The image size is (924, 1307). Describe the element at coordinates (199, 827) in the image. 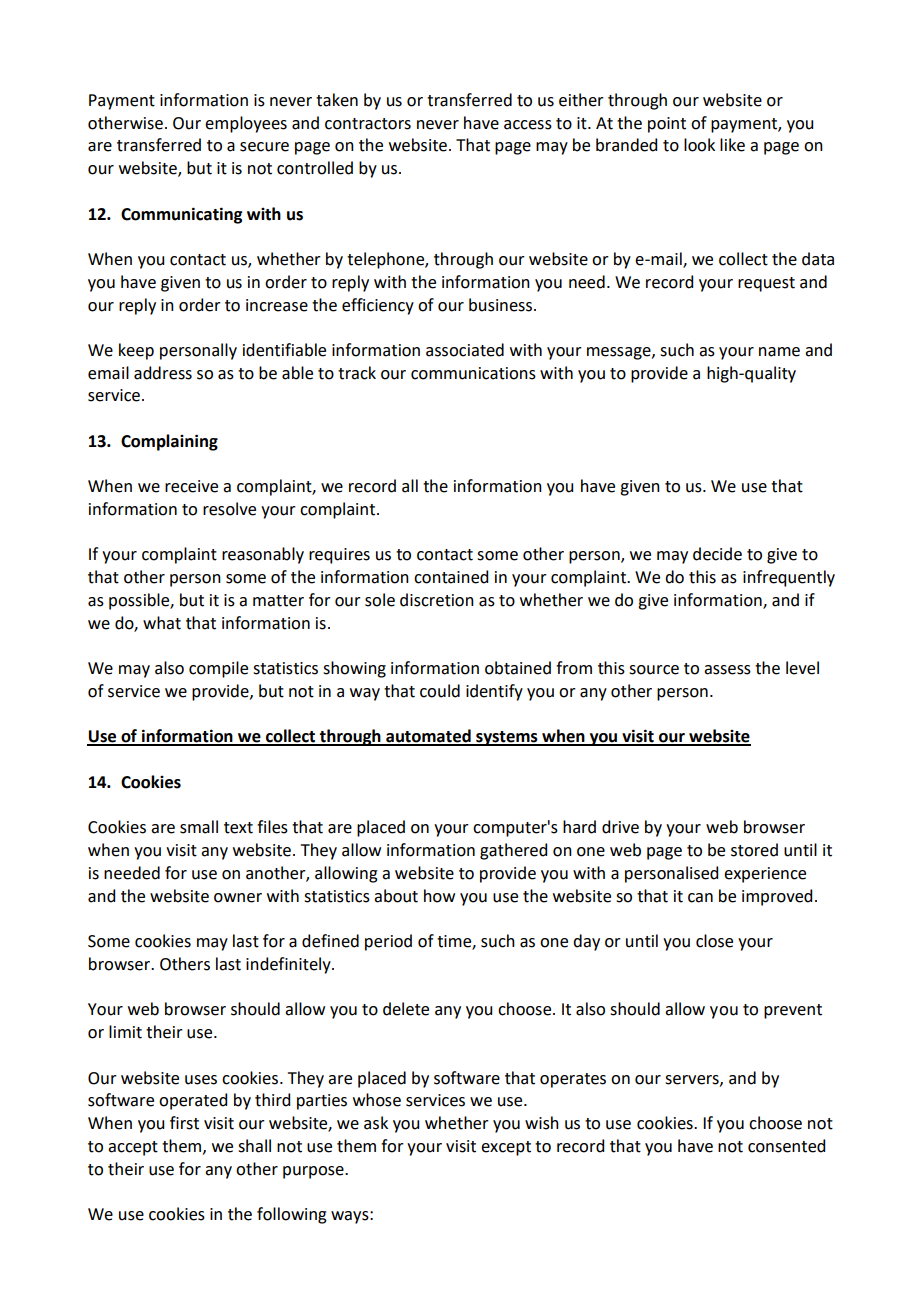

I see `small` at that location.
